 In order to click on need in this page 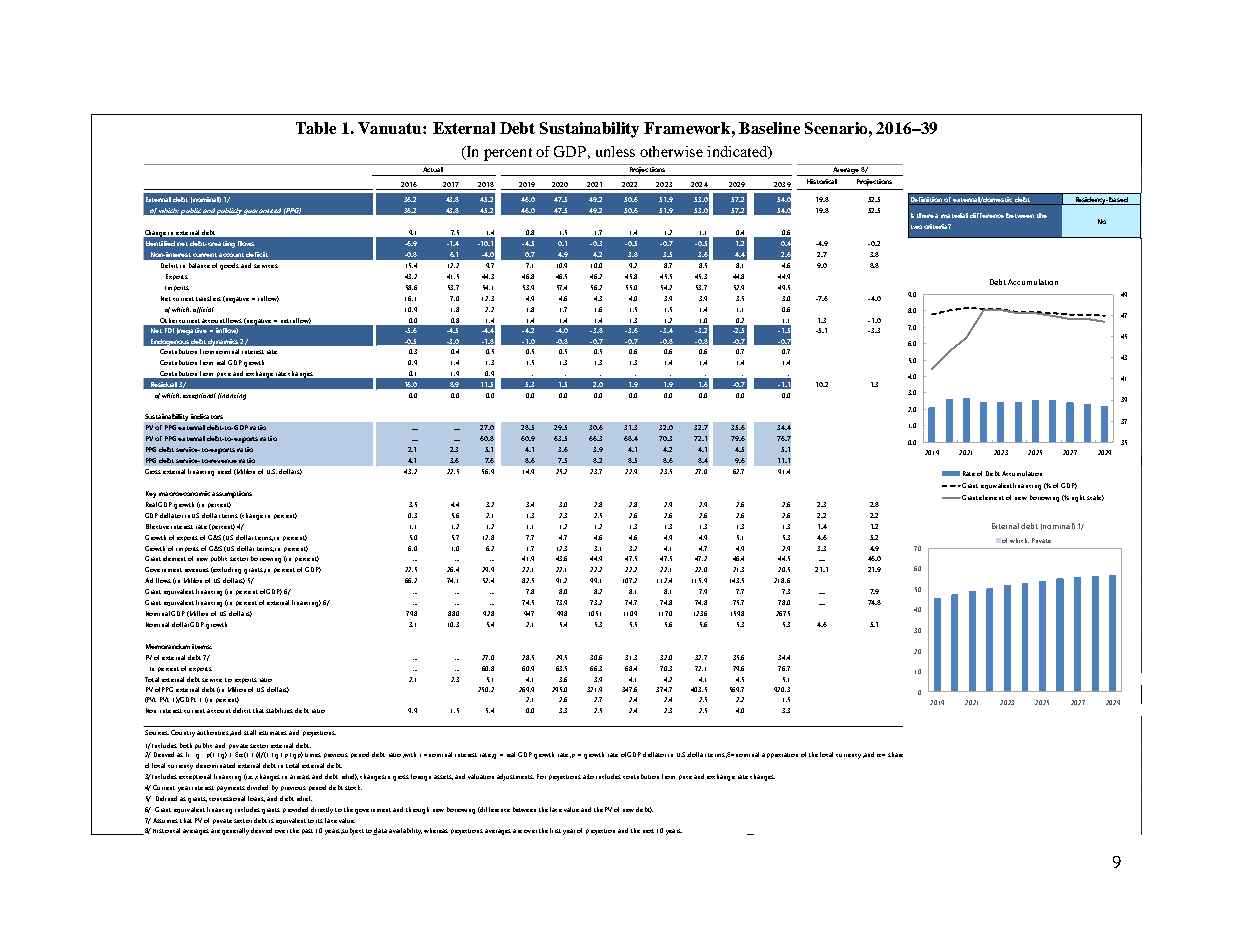, I will do `click(224, 471)`.
